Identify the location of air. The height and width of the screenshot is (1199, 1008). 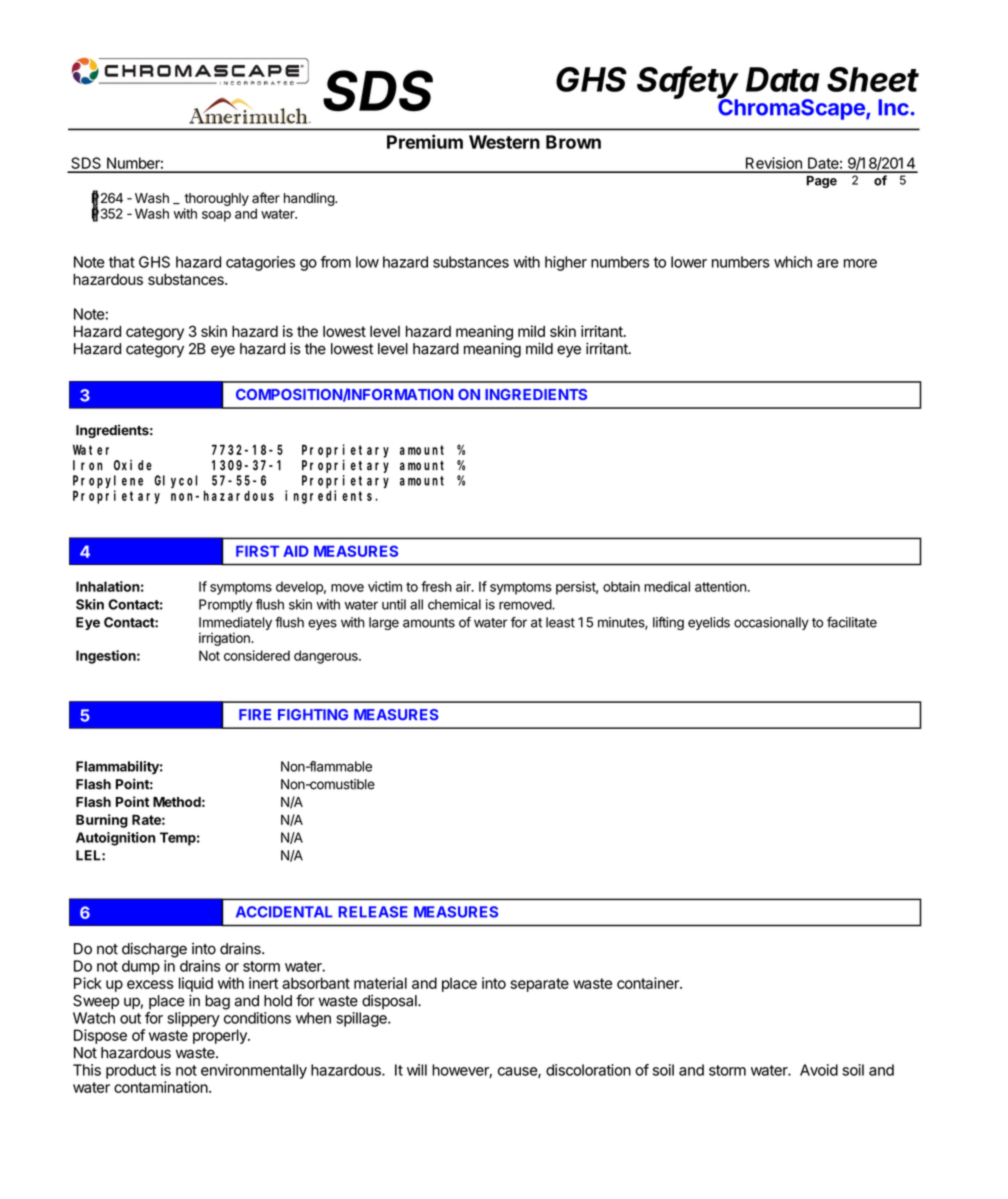
(464, 586).
